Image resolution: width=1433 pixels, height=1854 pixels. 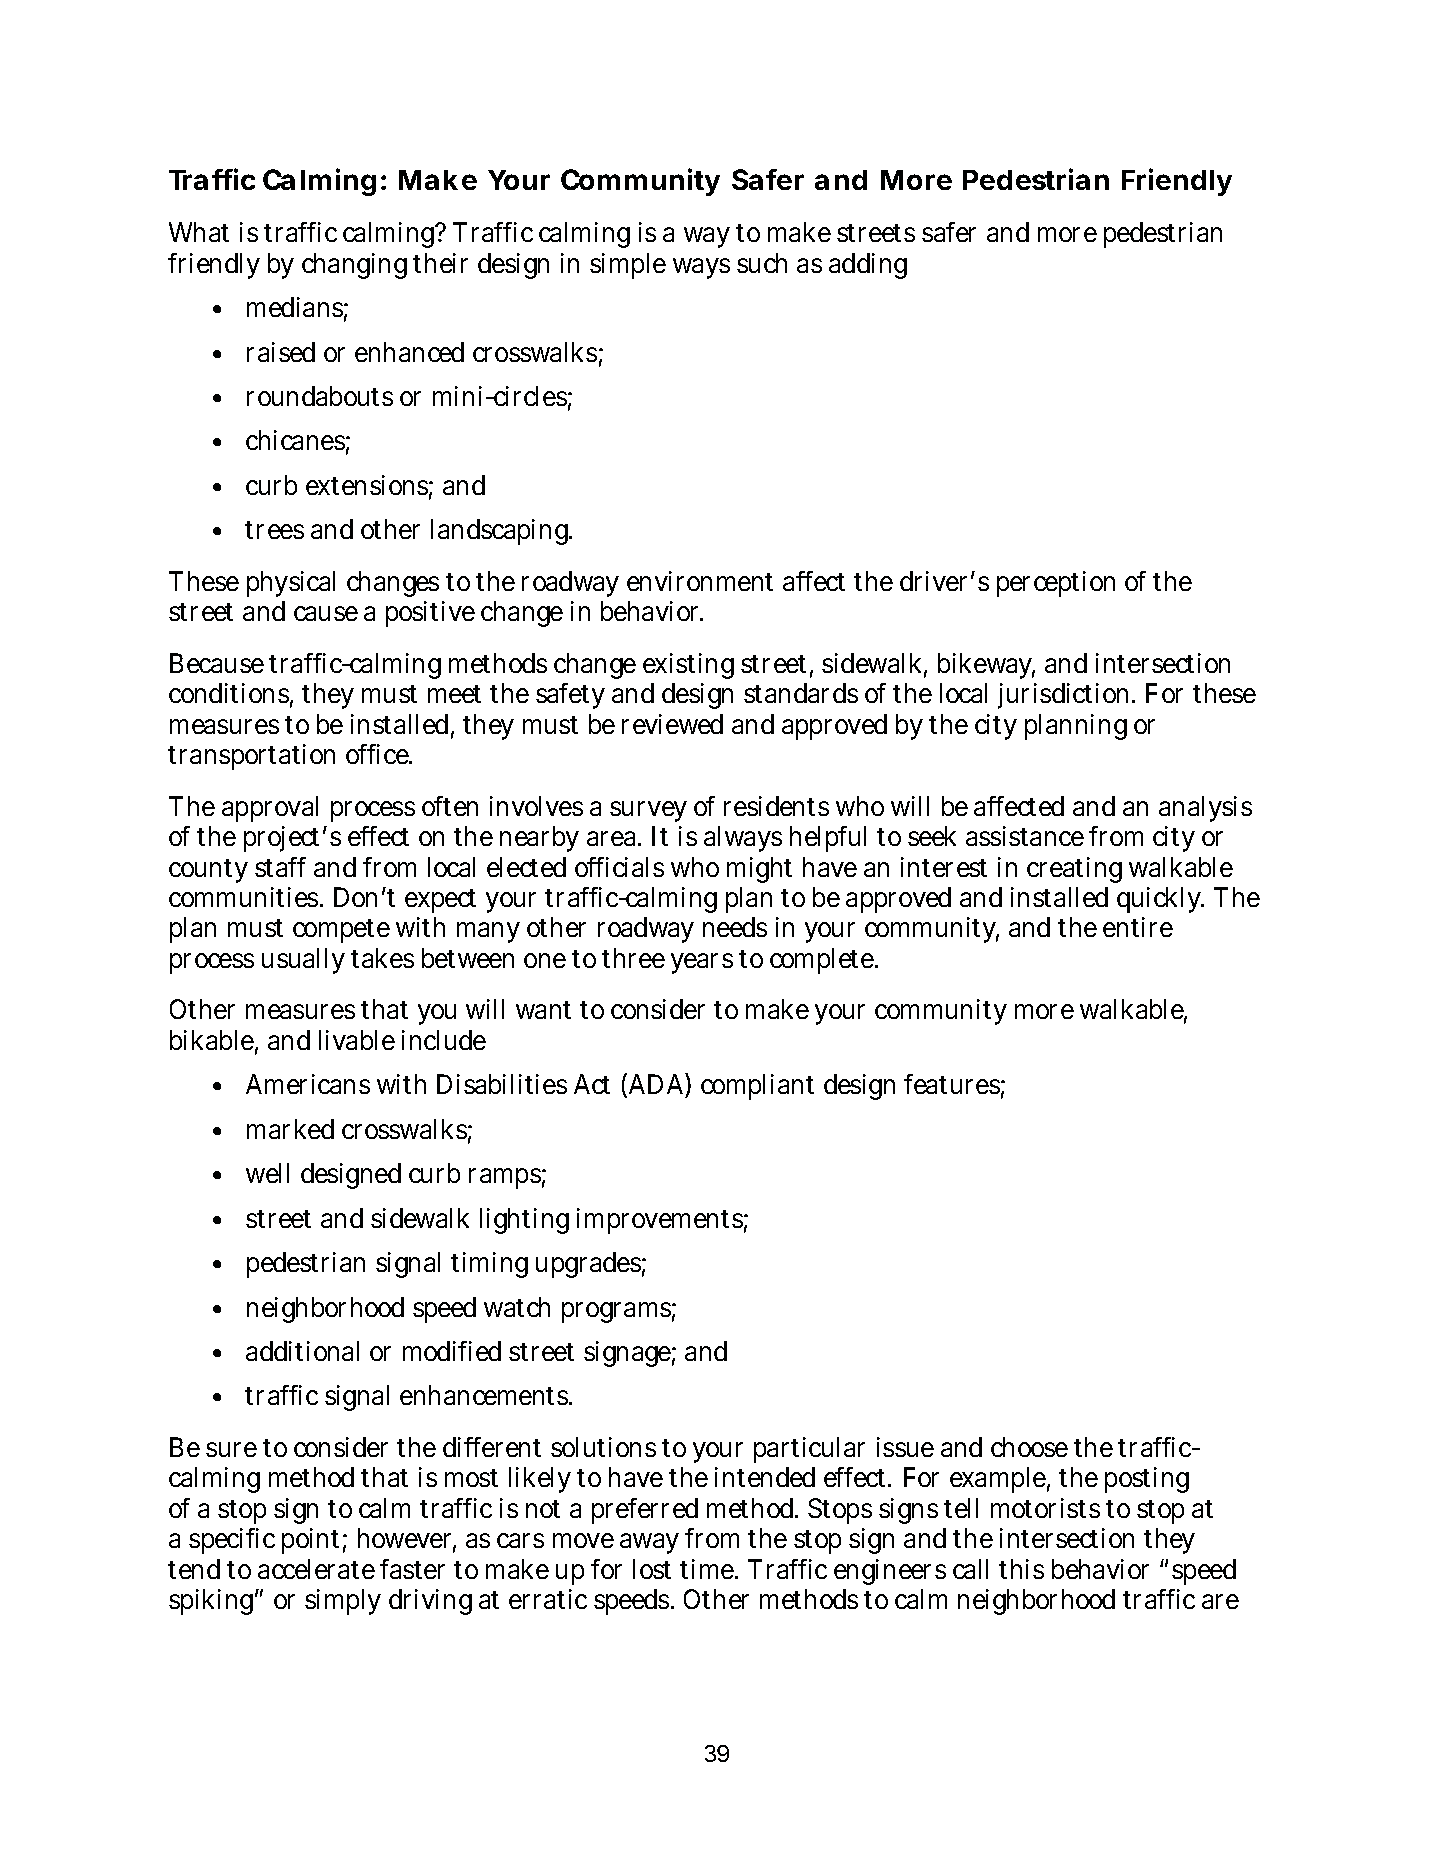 What do you see at coordinates (316, 1569) in the image?
I see `accelerate` at bounding box center [316, 1569].
